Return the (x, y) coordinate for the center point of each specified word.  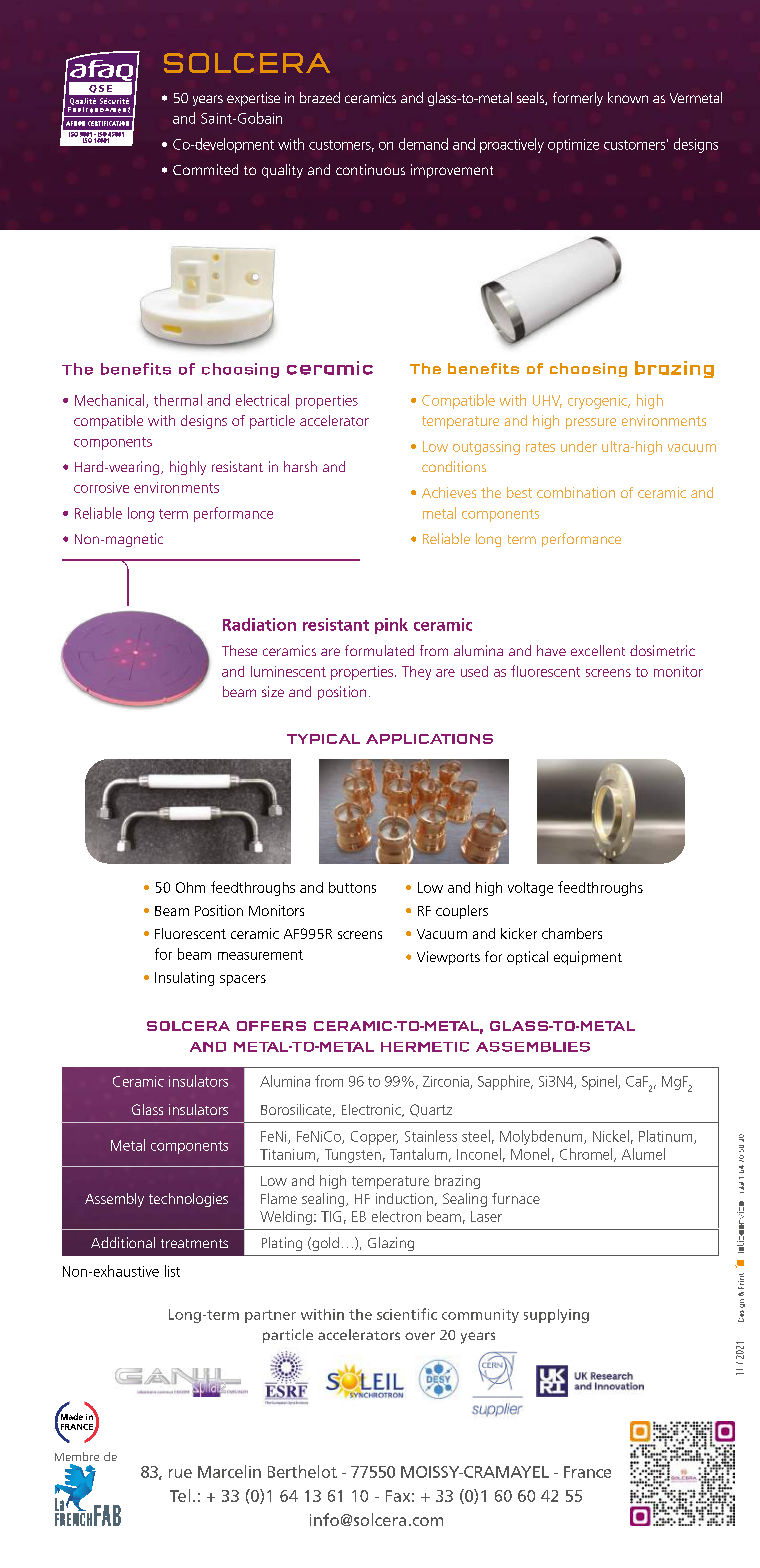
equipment (588, 958)
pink (391, 626)
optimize (573, 146)
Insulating (184, 979)
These (239, 650)
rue (180, 1473)
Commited (205, 169)
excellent (598, 650)
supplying (556, 1316)
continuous (370, 169)
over (420, 1336)
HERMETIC (425, 1047)
